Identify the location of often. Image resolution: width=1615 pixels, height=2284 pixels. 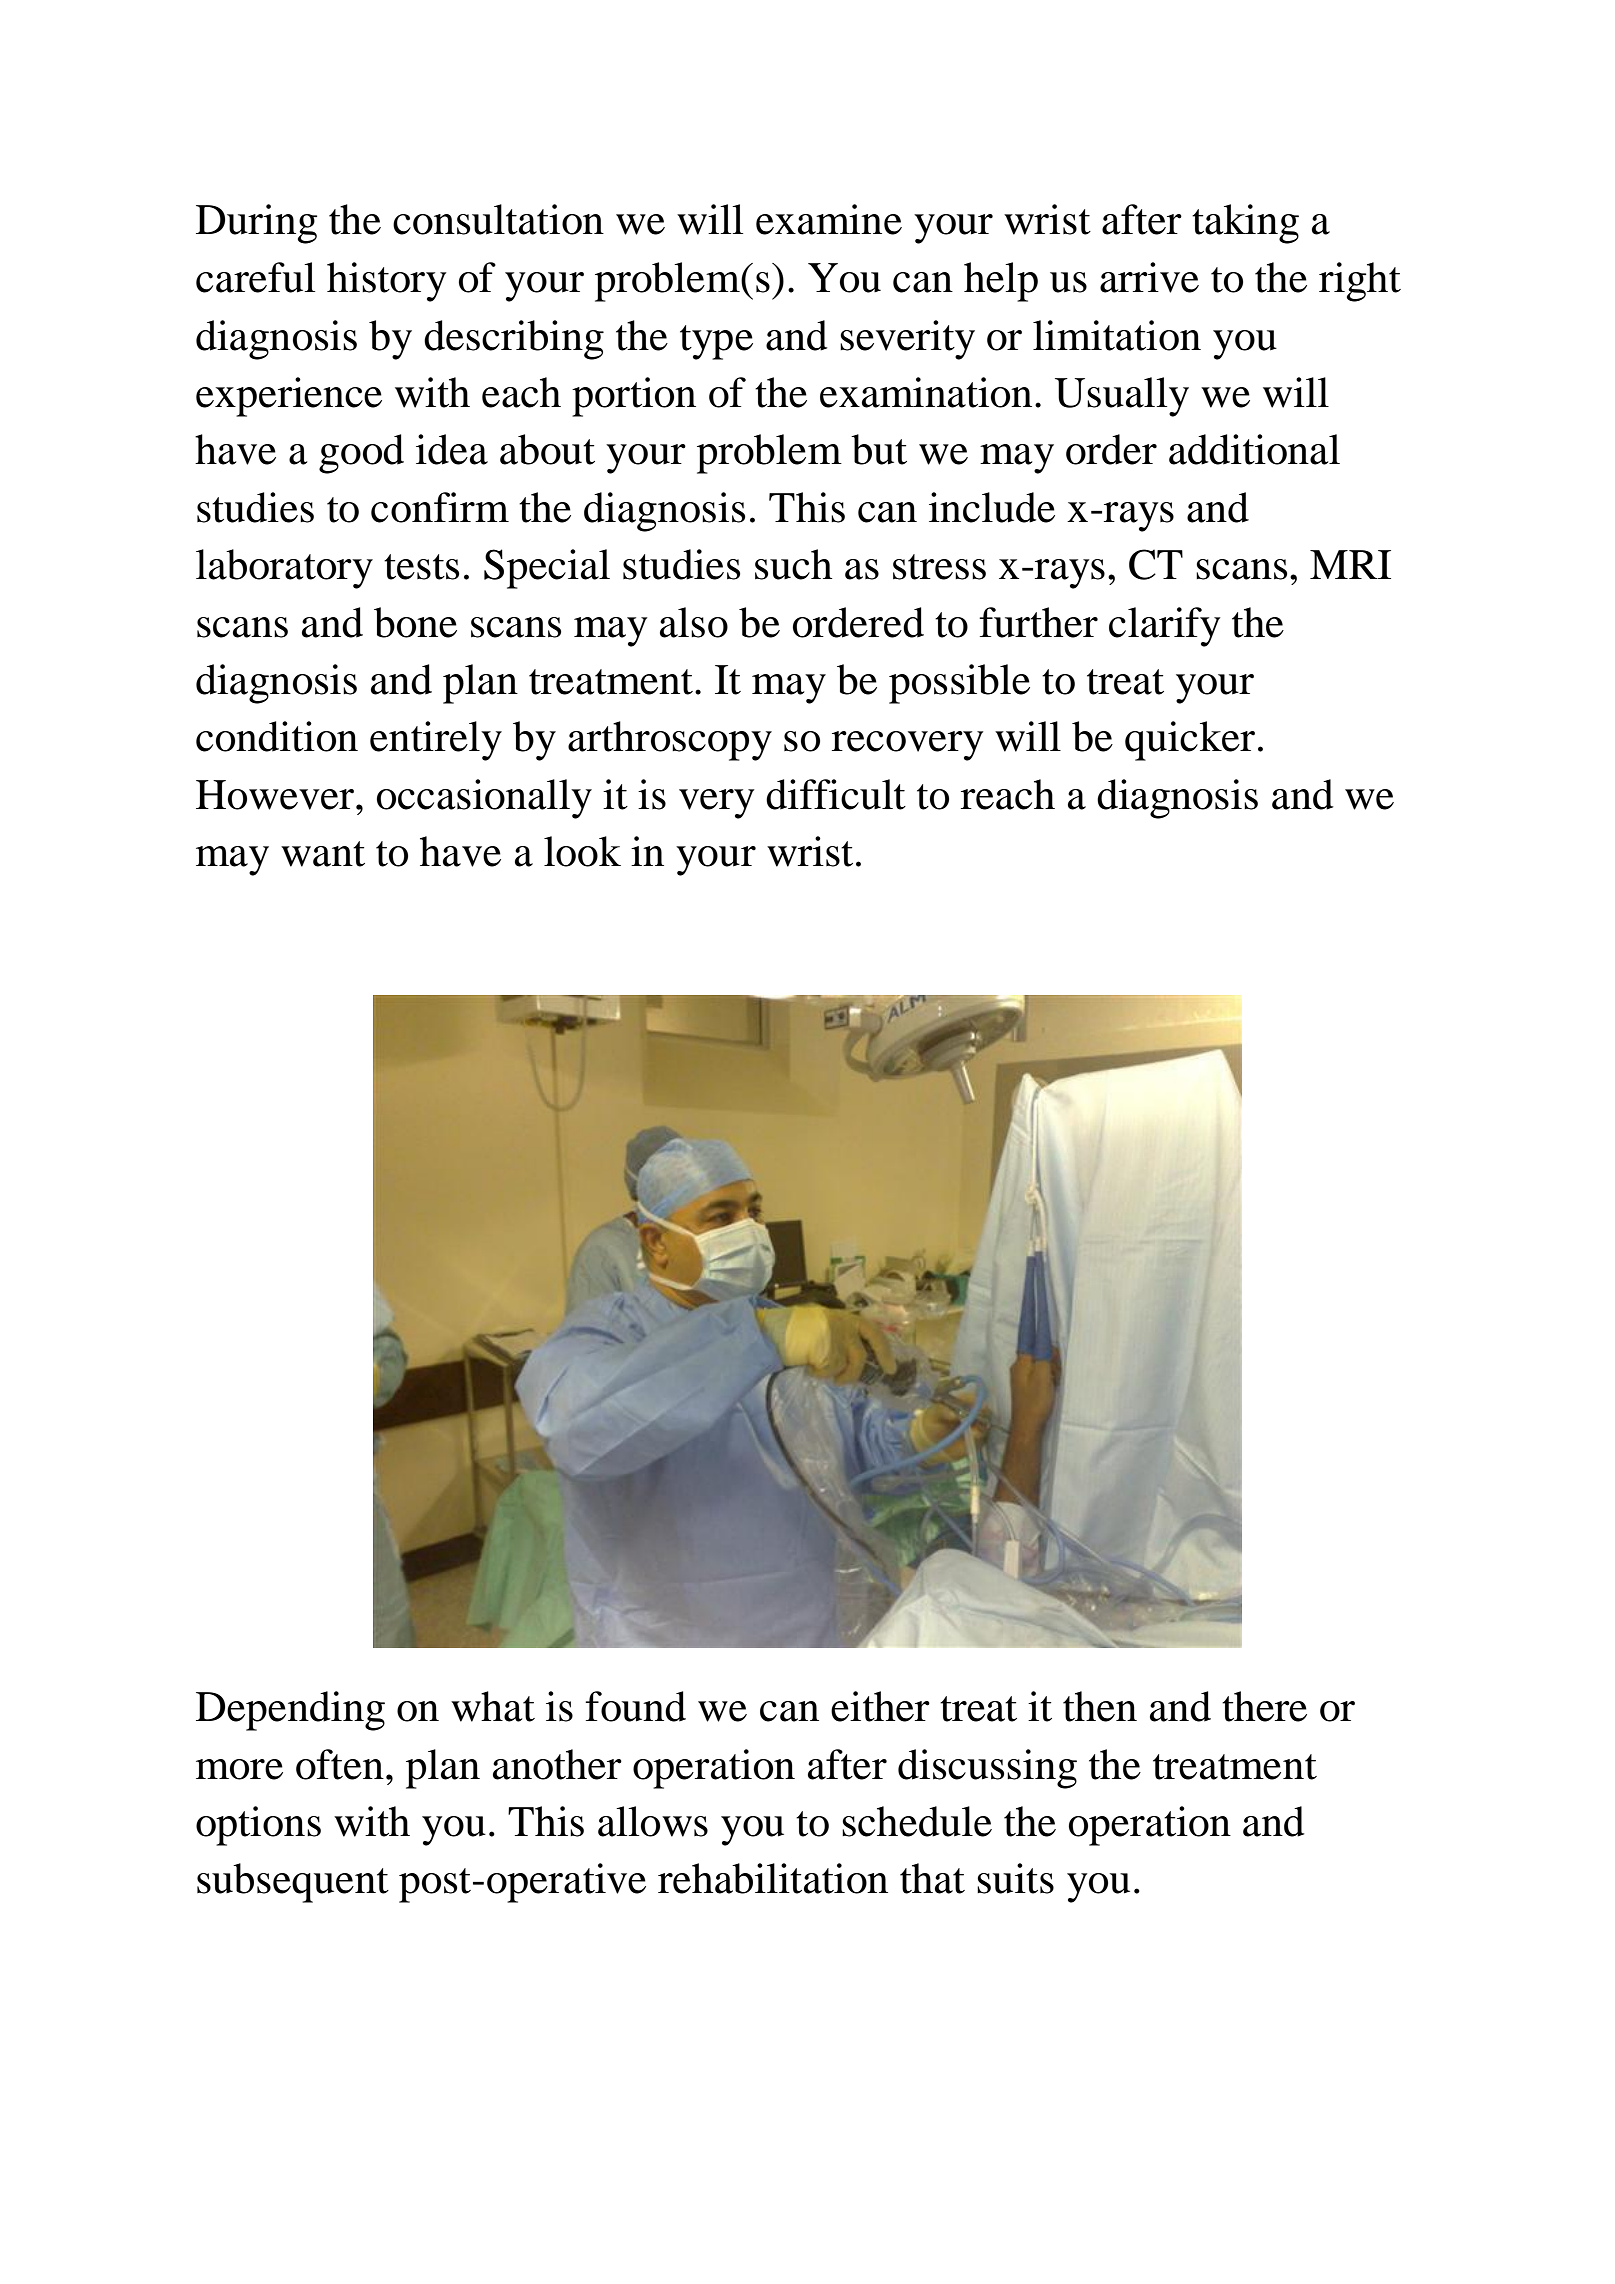
(340, 1764).
